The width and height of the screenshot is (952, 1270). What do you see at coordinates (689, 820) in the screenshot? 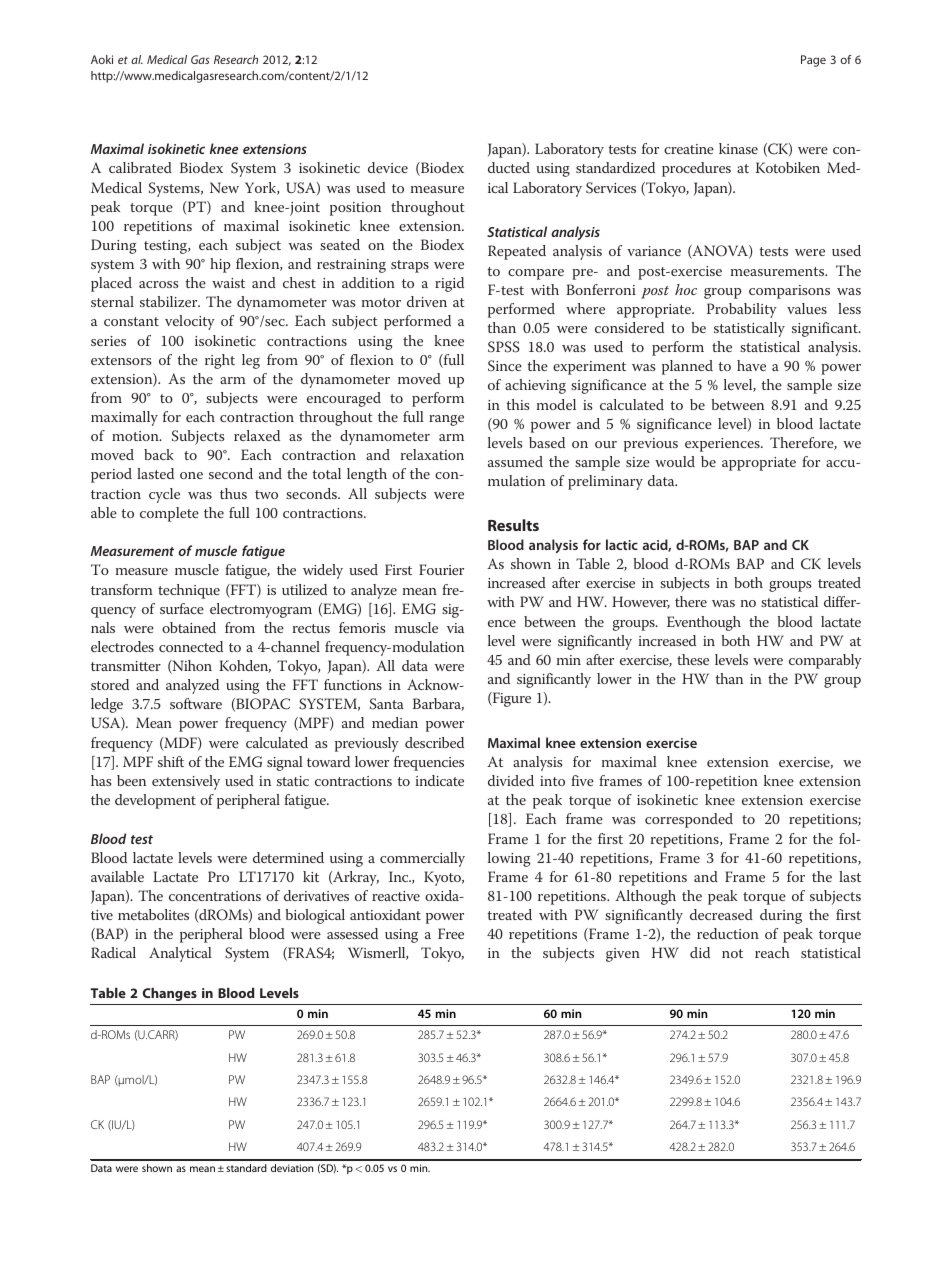
I see `corresponded` at bounding box center [689, 820].
